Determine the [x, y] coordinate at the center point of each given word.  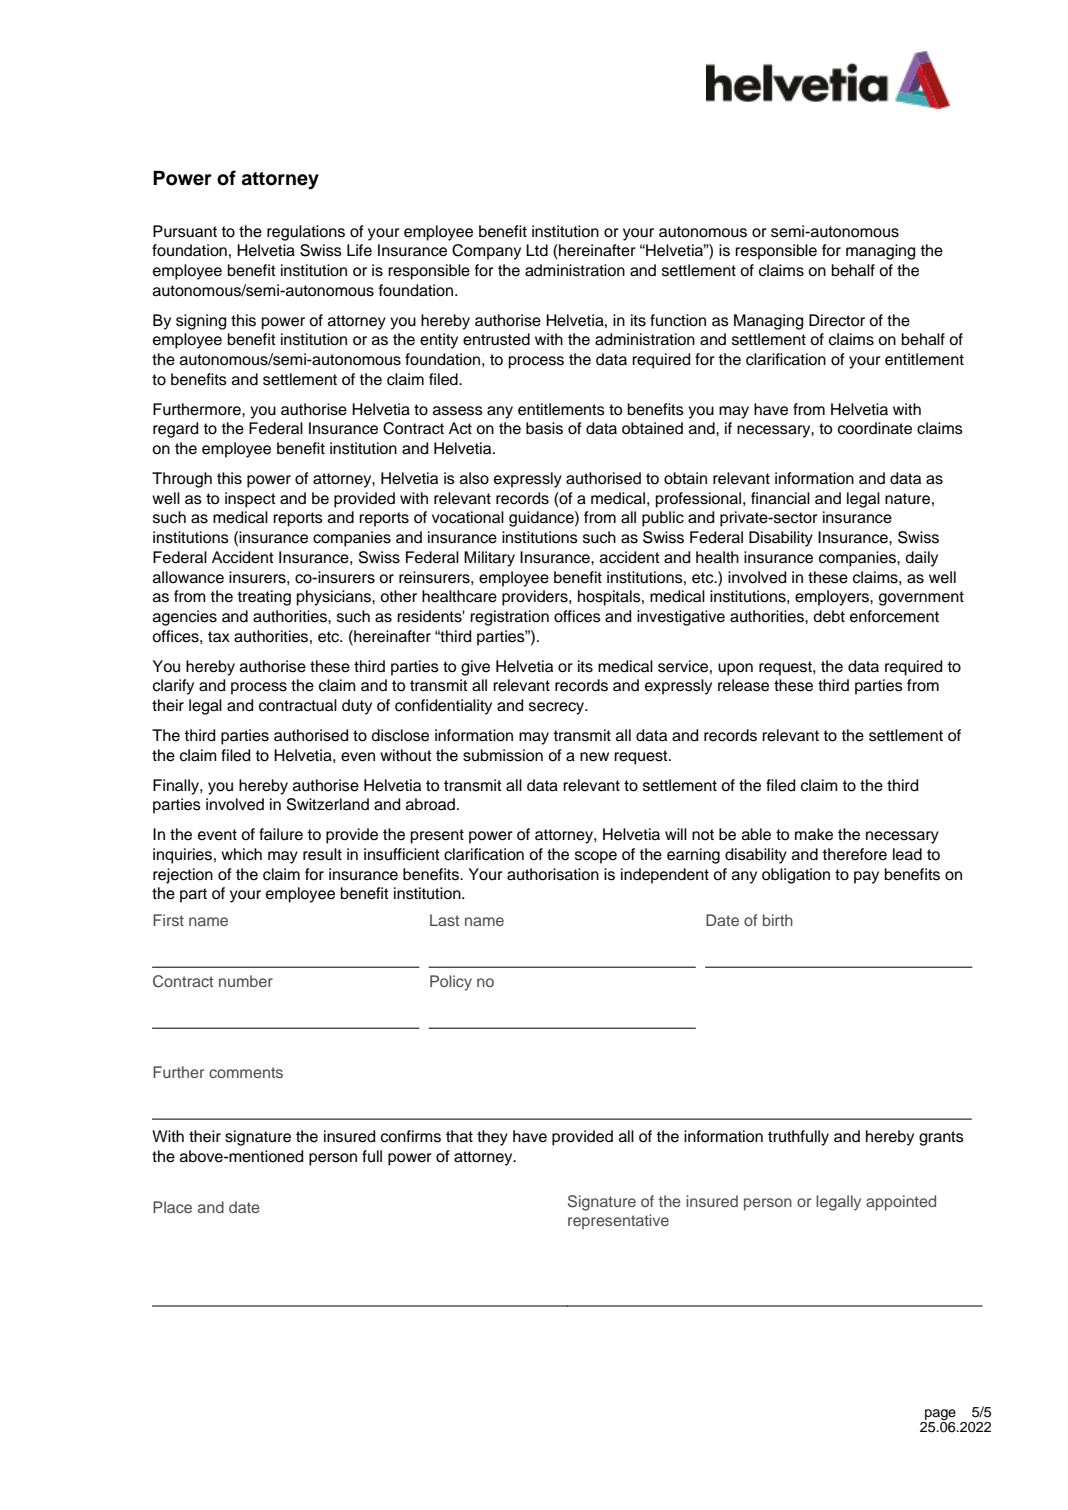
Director [837, 320]
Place [172, 1207]
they [492, 1138]
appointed [901, 1203]
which [241, 854]
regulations [306, 233]
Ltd [537, 250]
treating [264, 598]
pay [866, 877]
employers [833, 598]
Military [489, 559]
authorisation [553, 874]
